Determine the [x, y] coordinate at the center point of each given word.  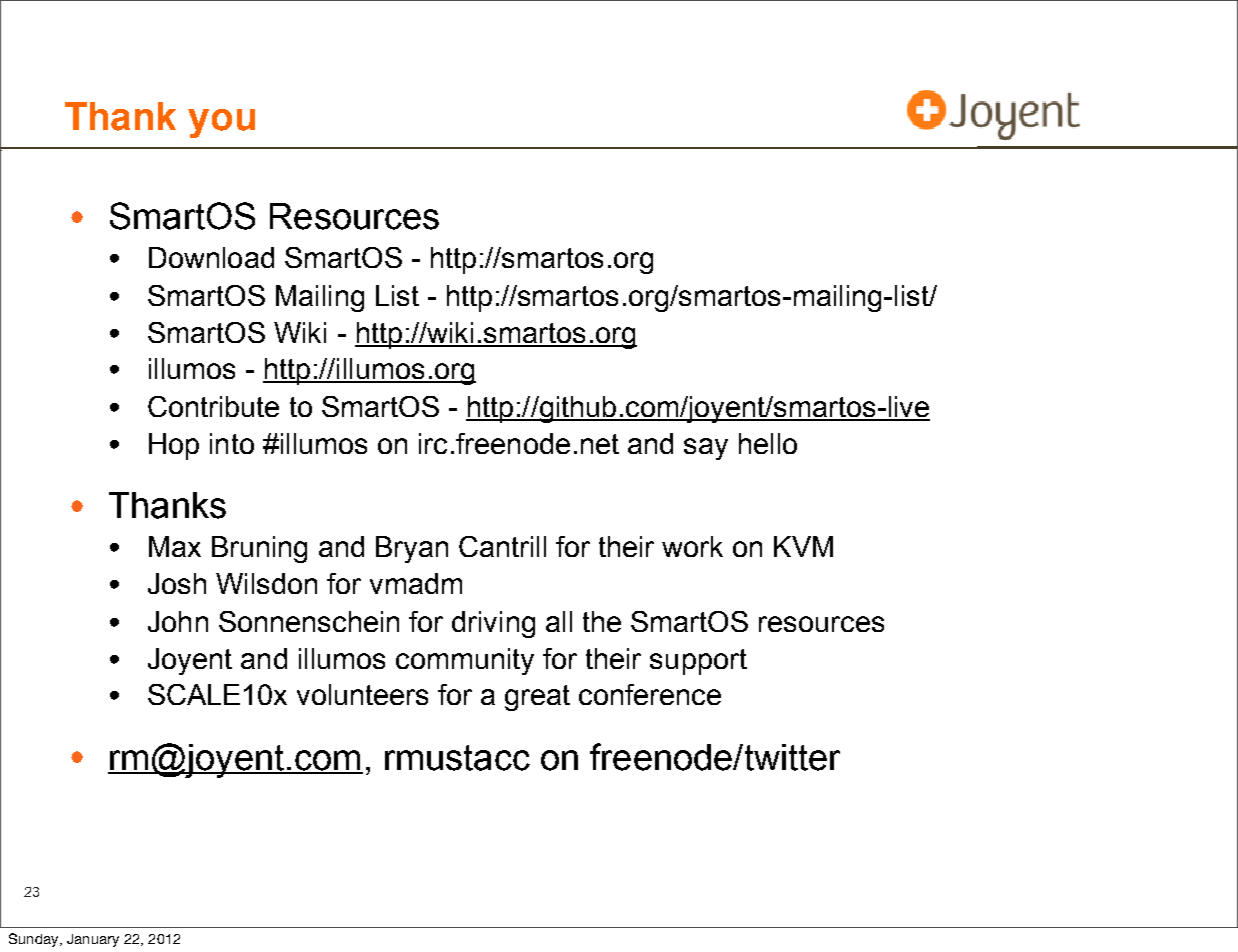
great [537, 698]
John [178, 621]
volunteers [362, 694]
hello [768, 443]
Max [175, 546]
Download [211, 257]
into [232, 443]
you [221, 123]
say [706, 449]
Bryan [412, 549]
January [93, 940]
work [692, 546]
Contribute [213, 406]
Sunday [35, 940]
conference [650, 694]
